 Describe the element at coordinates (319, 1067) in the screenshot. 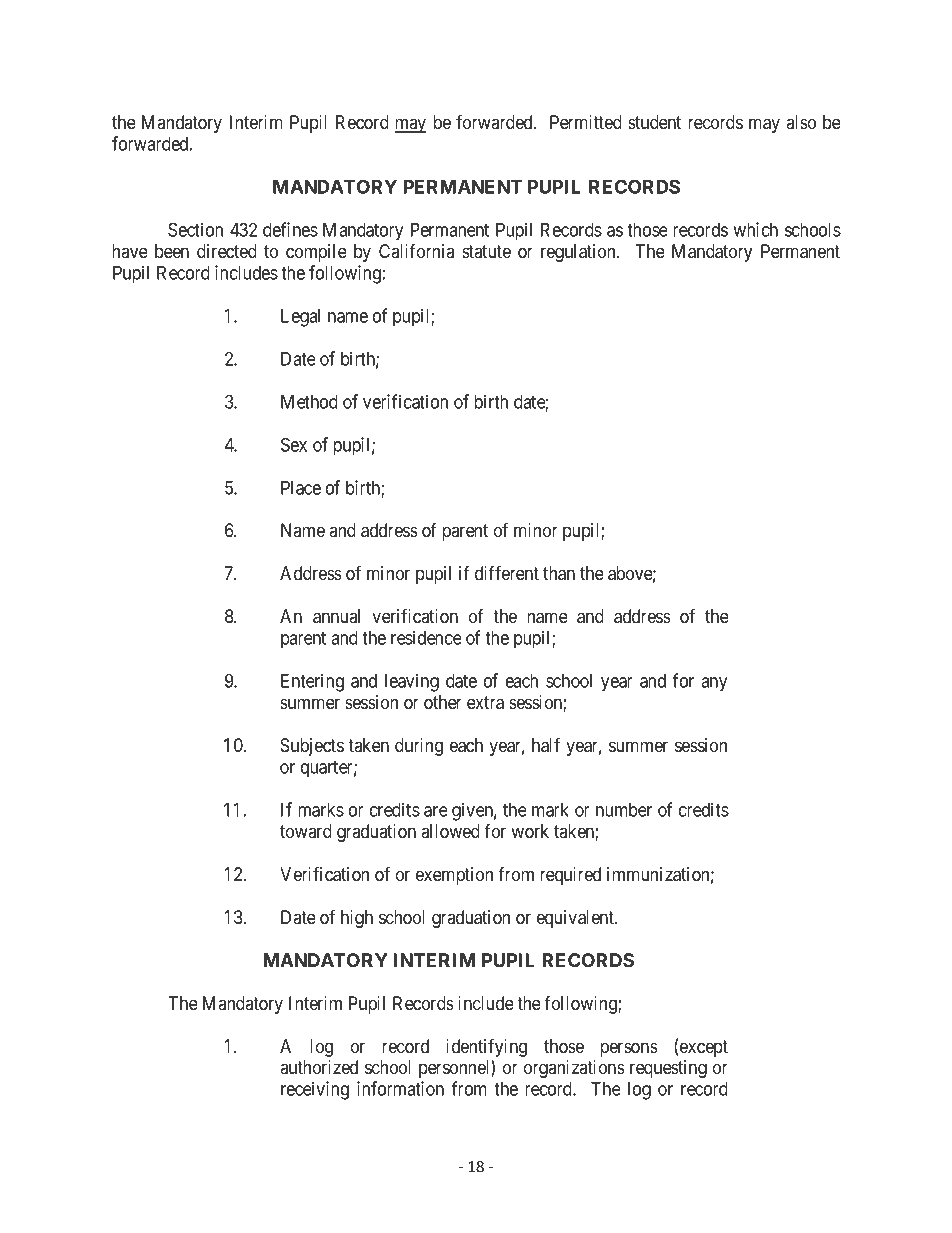

I see `authorized` at that location.
